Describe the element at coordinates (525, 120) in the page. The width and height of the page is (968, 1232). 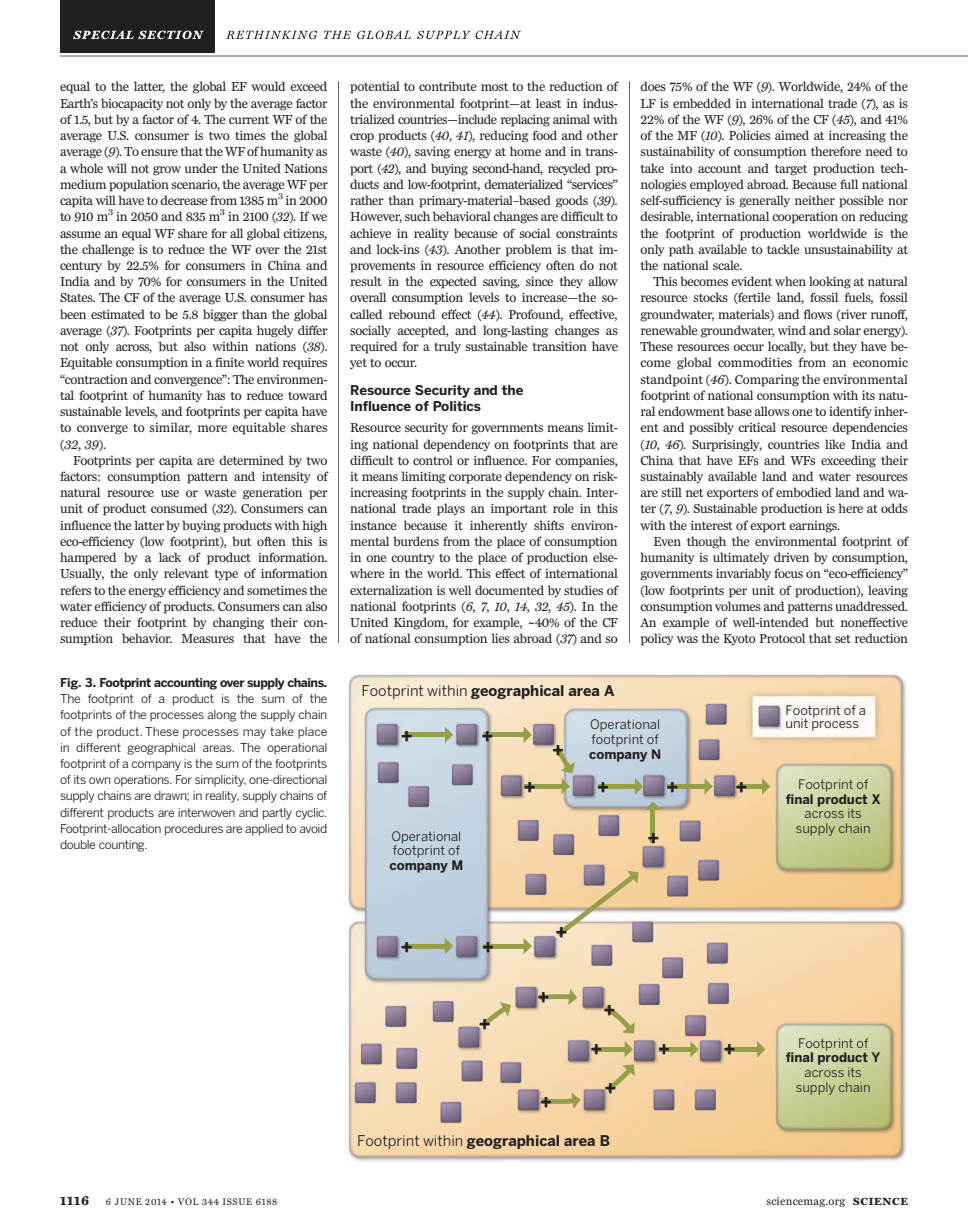
I see `replacing` at that location.
